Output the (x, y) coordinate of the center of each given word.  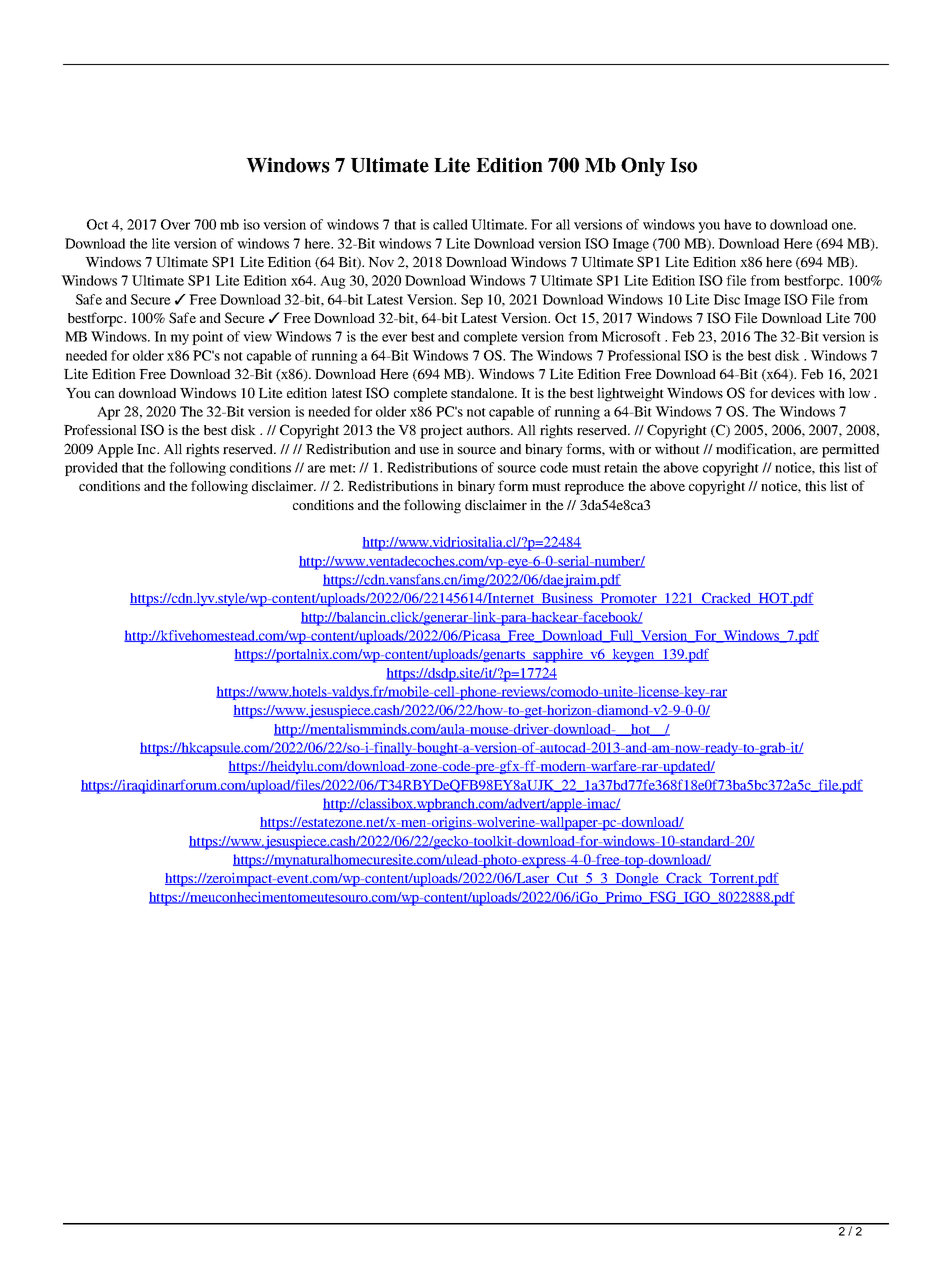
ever (394, 338)
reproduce (594, 488)
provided (91, 469)
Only (643, 167)
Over (175, 224)
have (738, 224)
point (207, 338)
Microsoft (631, 336)
